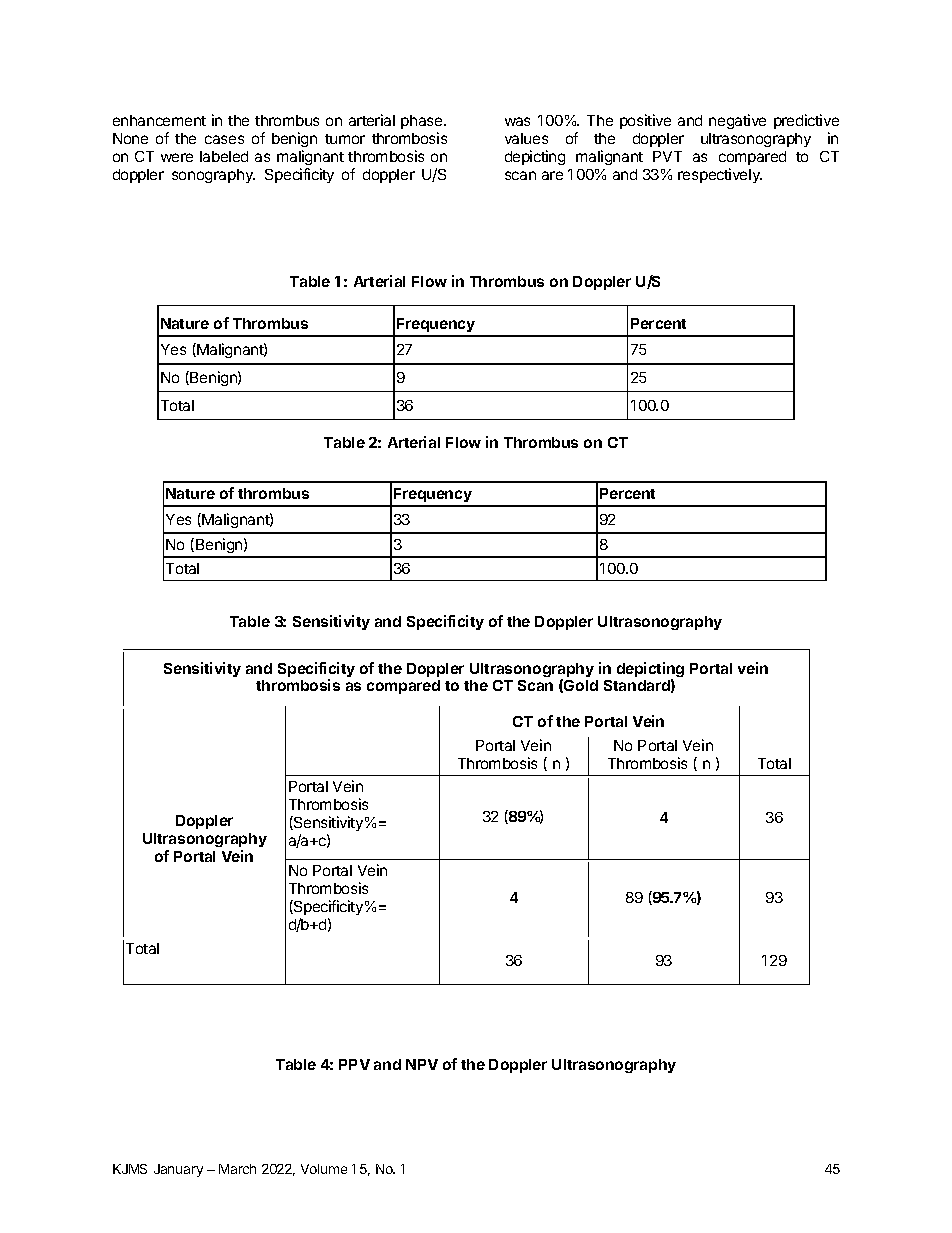  I want to click on Volume, so click(324, 1169).
